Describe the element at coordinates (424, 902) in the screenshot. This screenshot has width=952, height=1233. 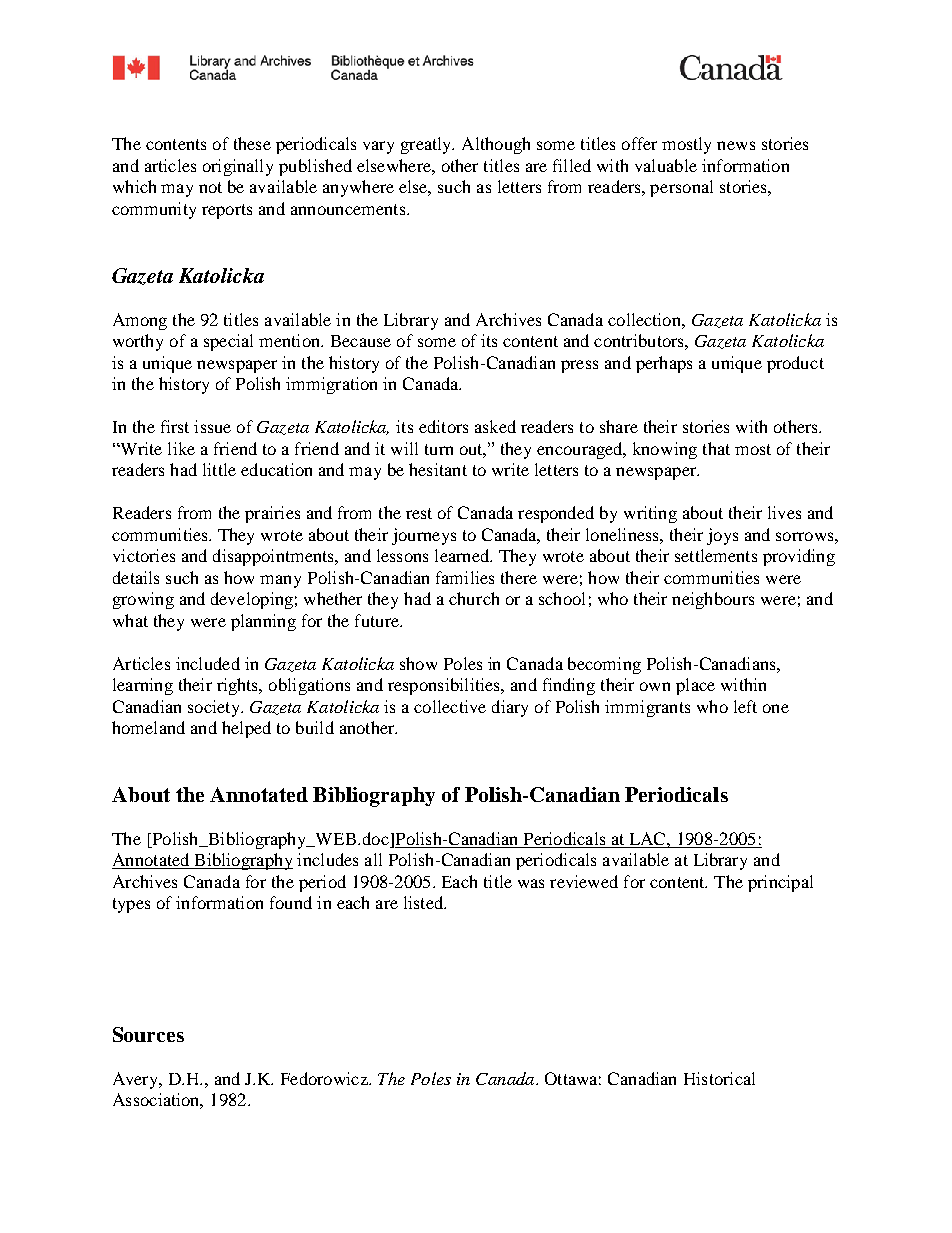
I see `listed` at that location.
